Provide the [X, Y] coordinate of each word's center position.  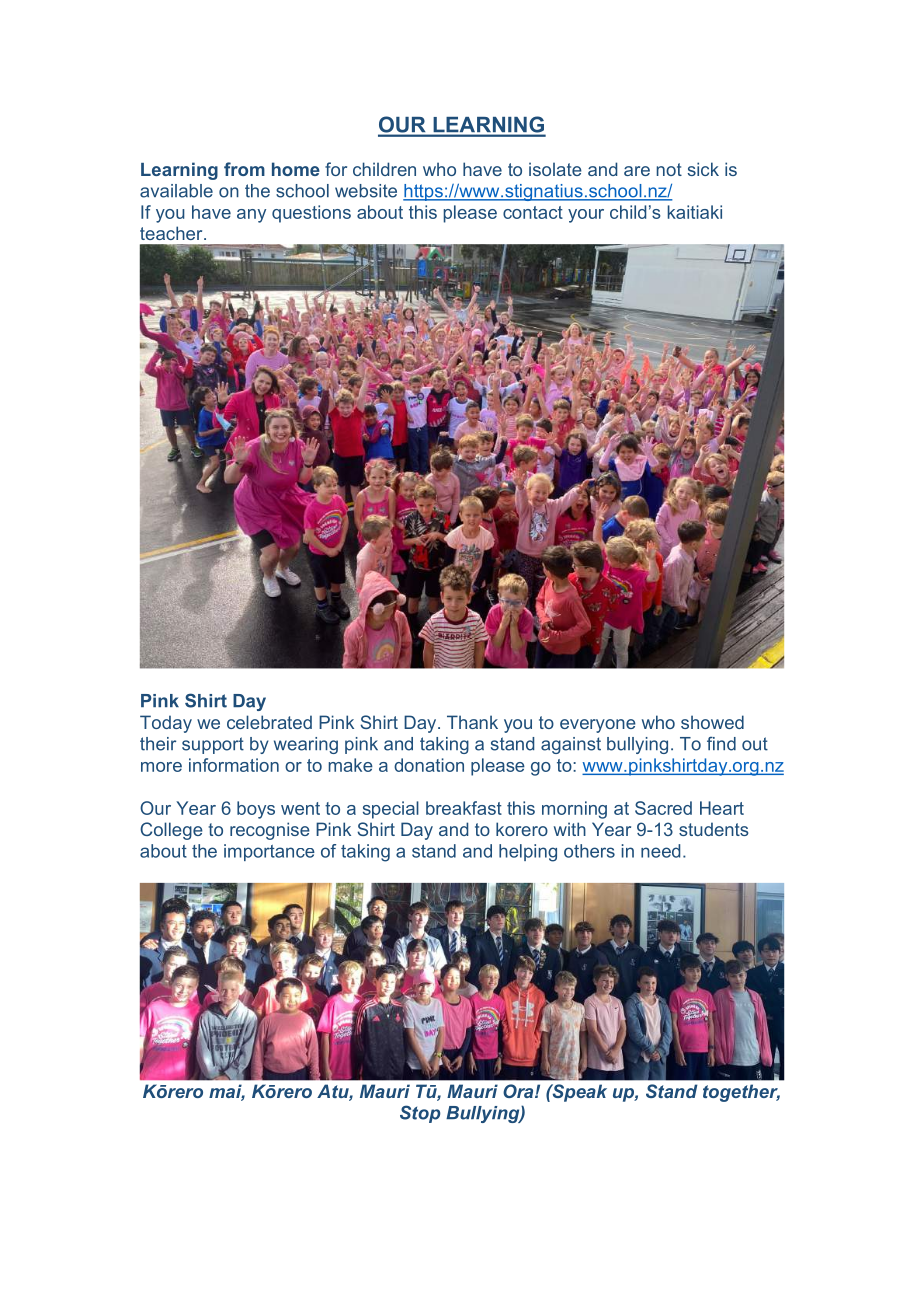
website [366, 191]
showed [712, 722]
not [669, 169]
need [660, 851]
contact [533, 212]
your [586, 216]
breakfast [464, 808]
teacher [172, 233]
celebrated [269, 722]
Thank [472, 722]
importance [269, 852]
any [251, 216]
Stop [420, 1114]
